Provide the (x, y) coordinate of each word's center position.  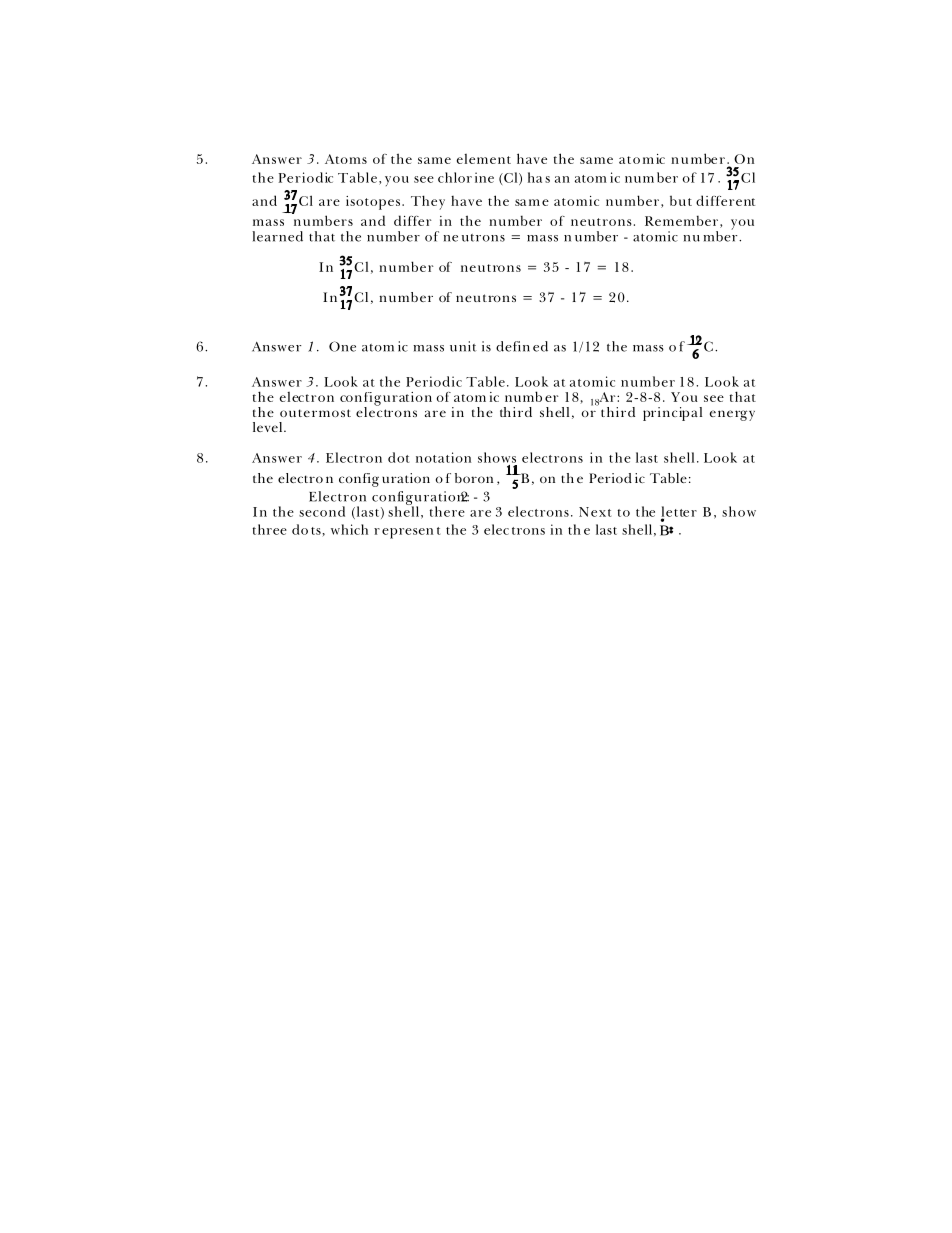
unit (463, 346)
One (342, 346)
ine (484, 177)
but (681, 200)
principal (672, 414)
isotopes (374, 203)
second (322, 511)
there (447, 511)
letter (679, 512)
